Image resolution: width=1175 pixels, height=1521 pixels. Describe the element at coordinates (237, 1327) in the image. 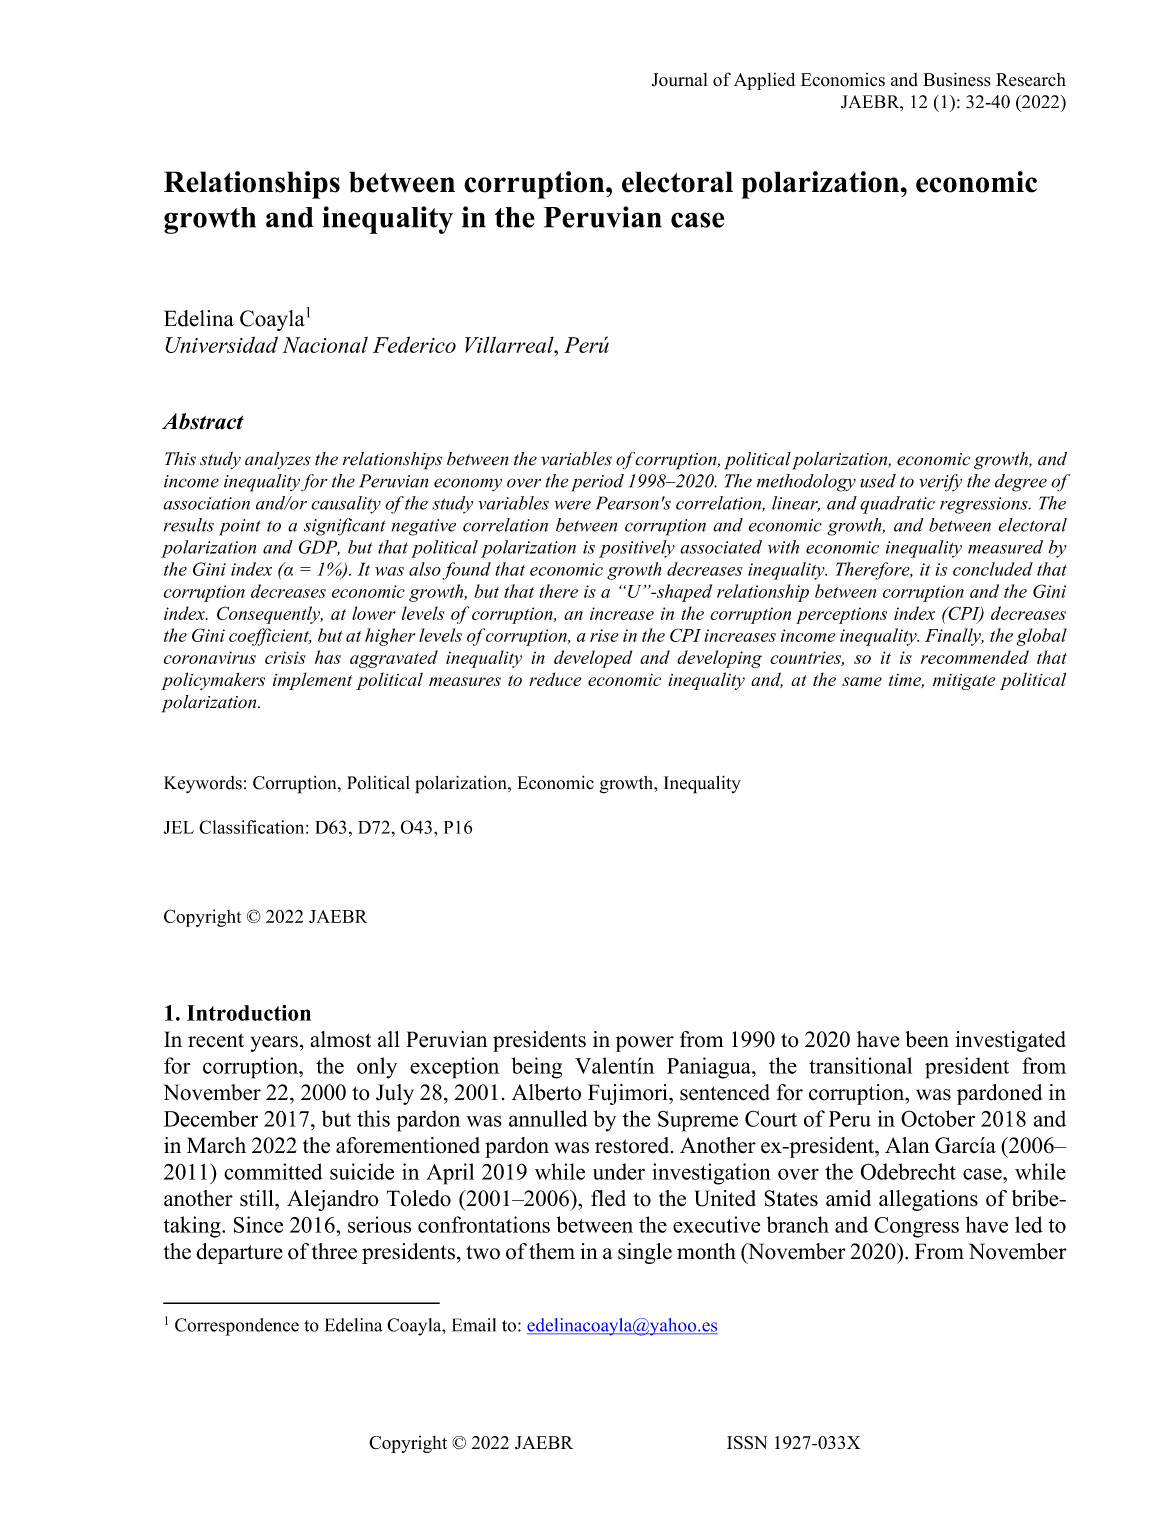

I see `Correspondence` at that location.
